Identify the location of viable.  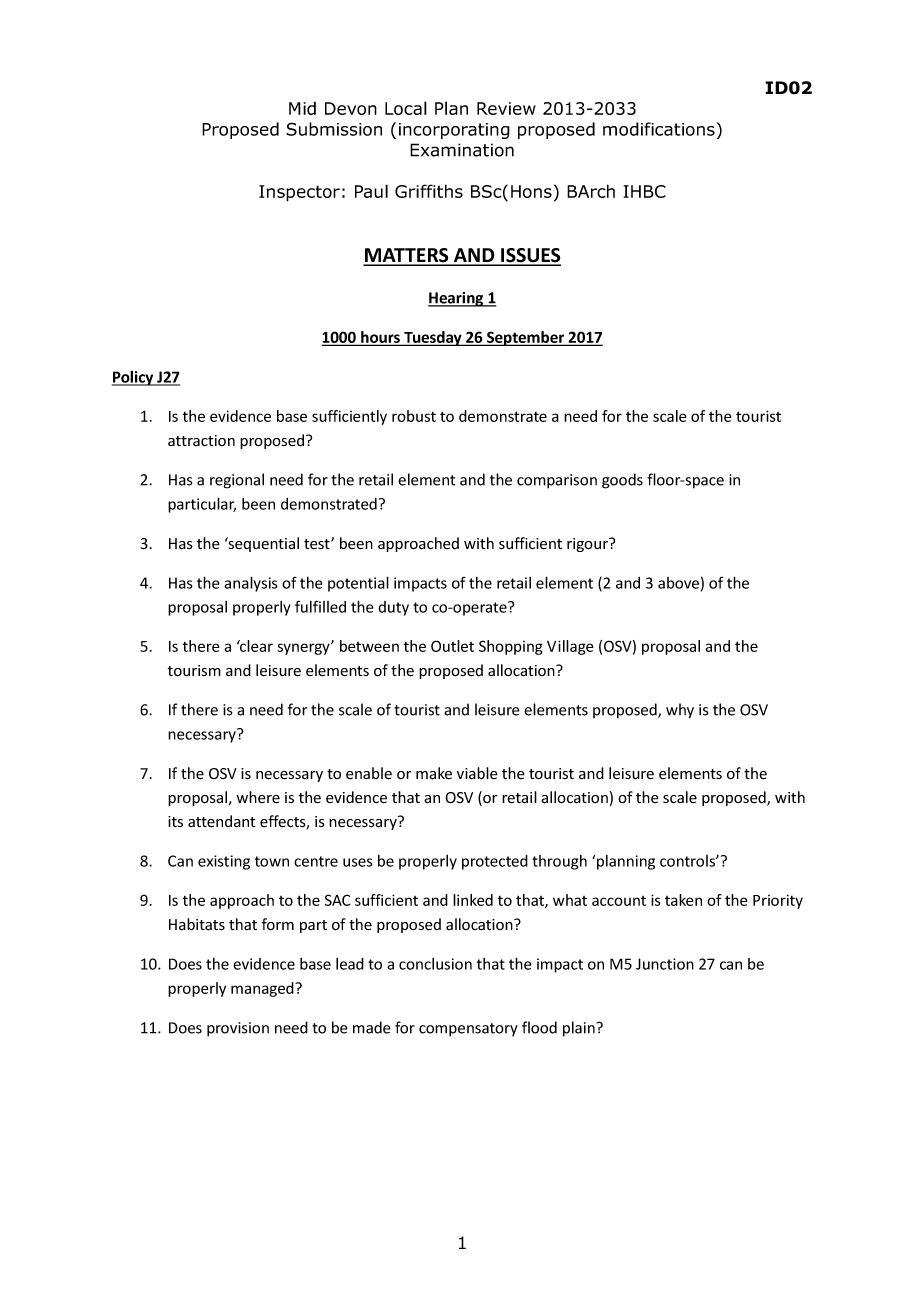
(477, 773).
